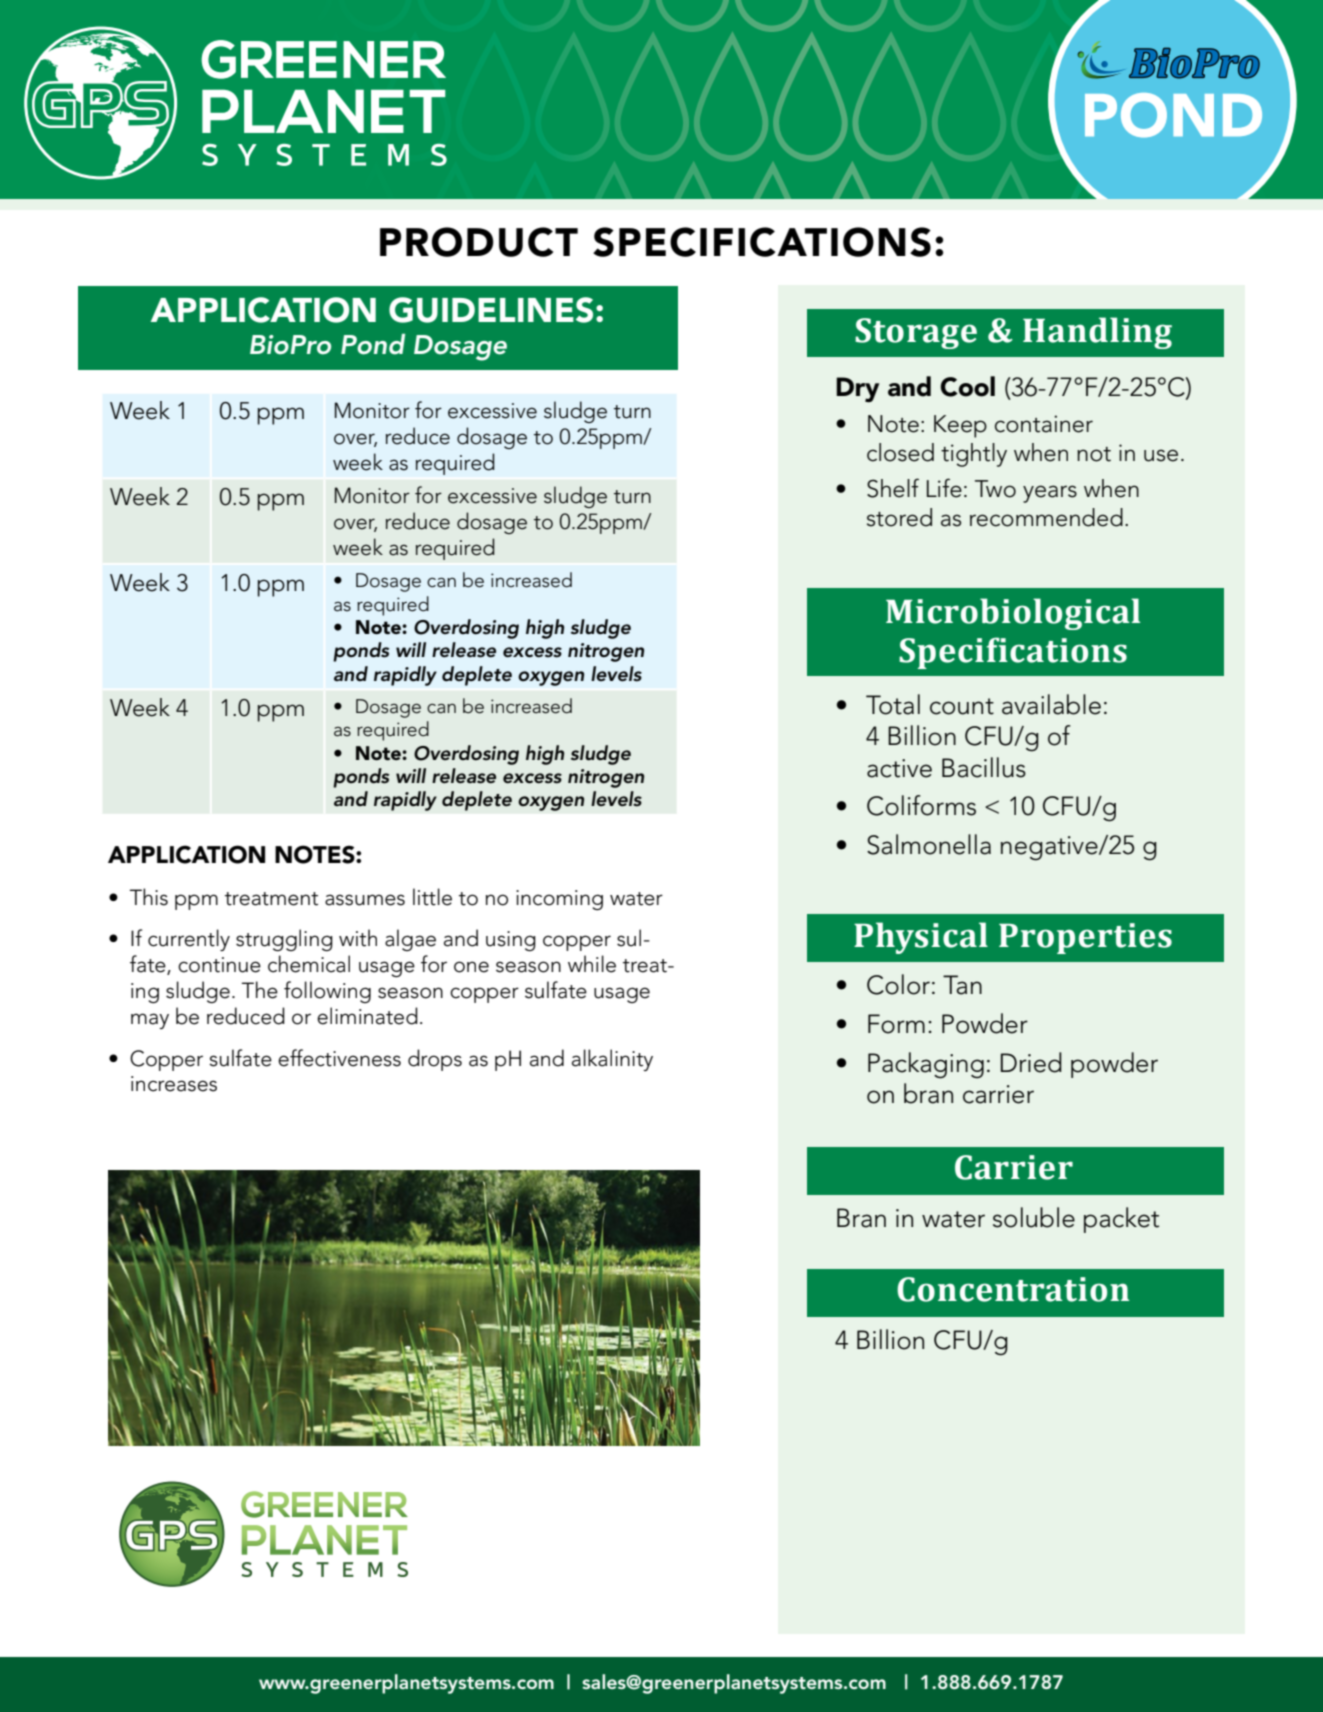  What do you see at coordinates (559, 900) in the screenshot?
I see `incoming` at bounding box center [559, 900].
